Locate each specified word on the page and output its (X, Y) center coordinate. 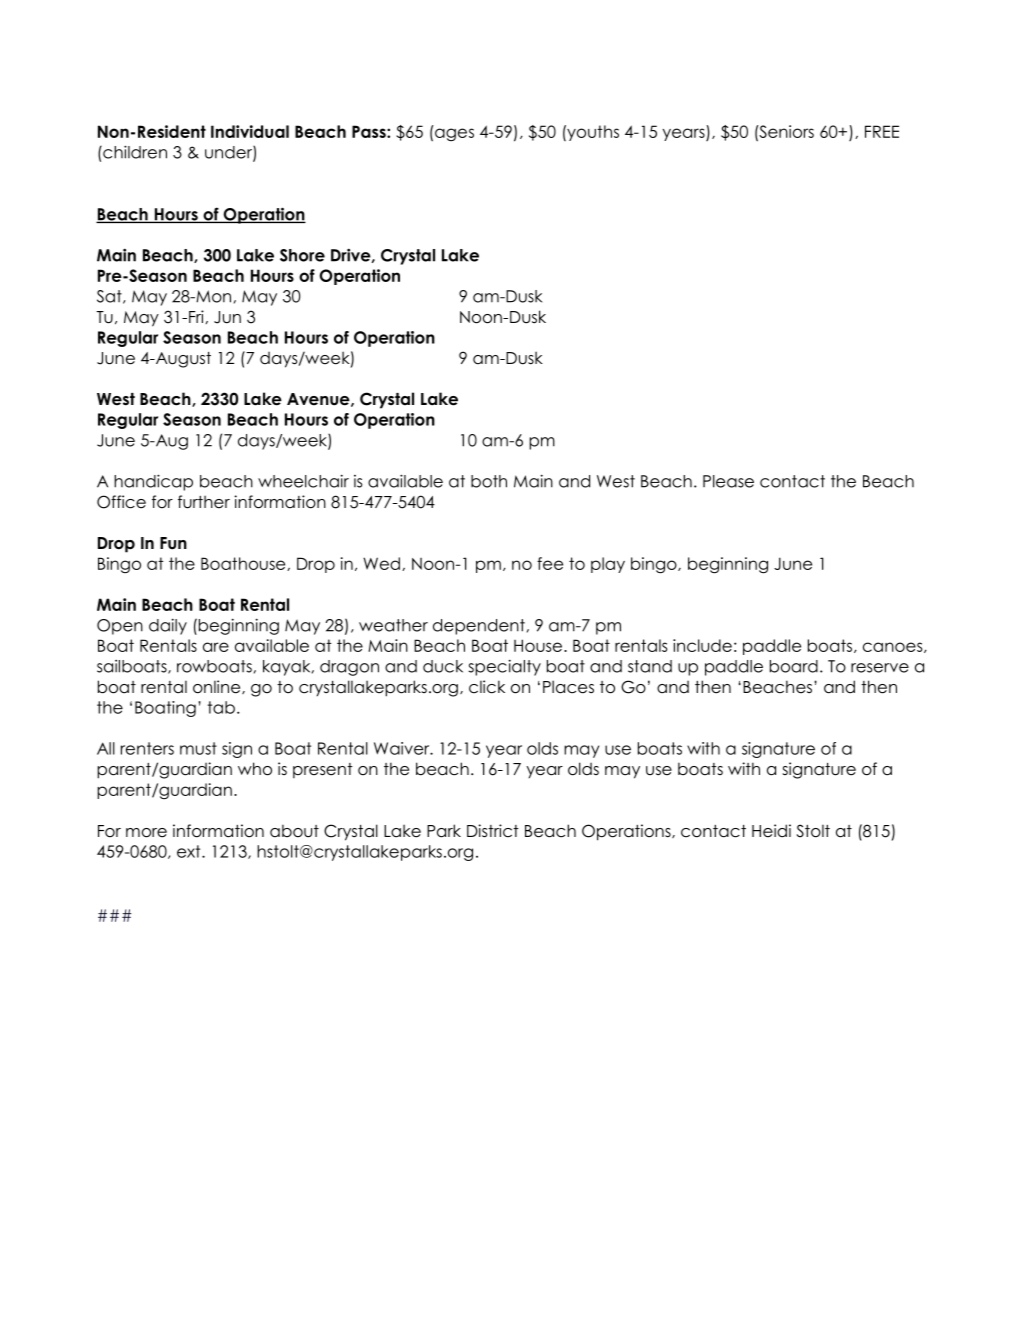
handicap (153, 482)
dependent (479, 627)
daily (168, 626)
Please (728, 481)
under (229, 153)
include (702, 645)
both (489, 481)
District (493, 831)
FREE (882, 131)
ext (190, 851)
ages (454, 134)
